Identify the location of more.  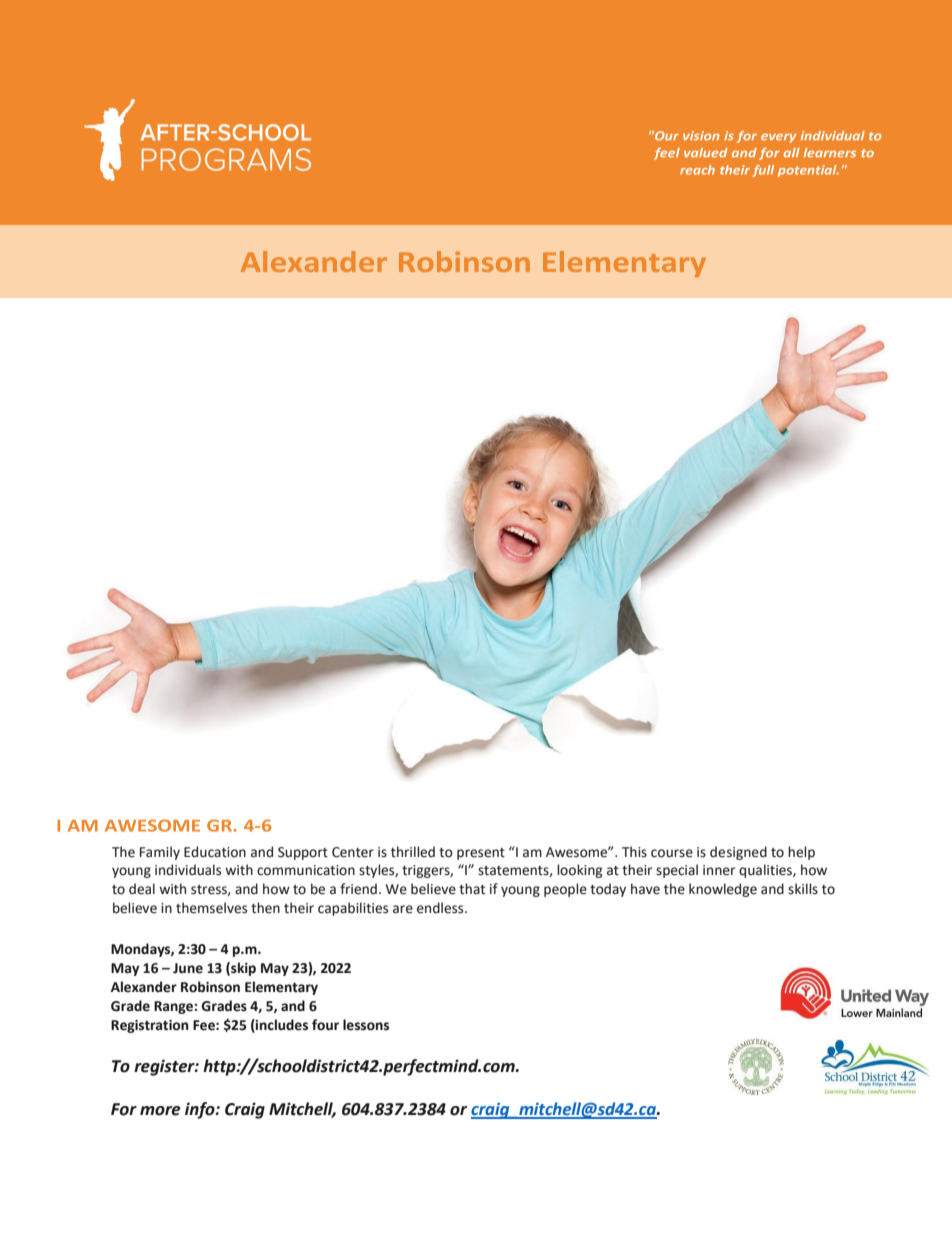
(160, 1111).
